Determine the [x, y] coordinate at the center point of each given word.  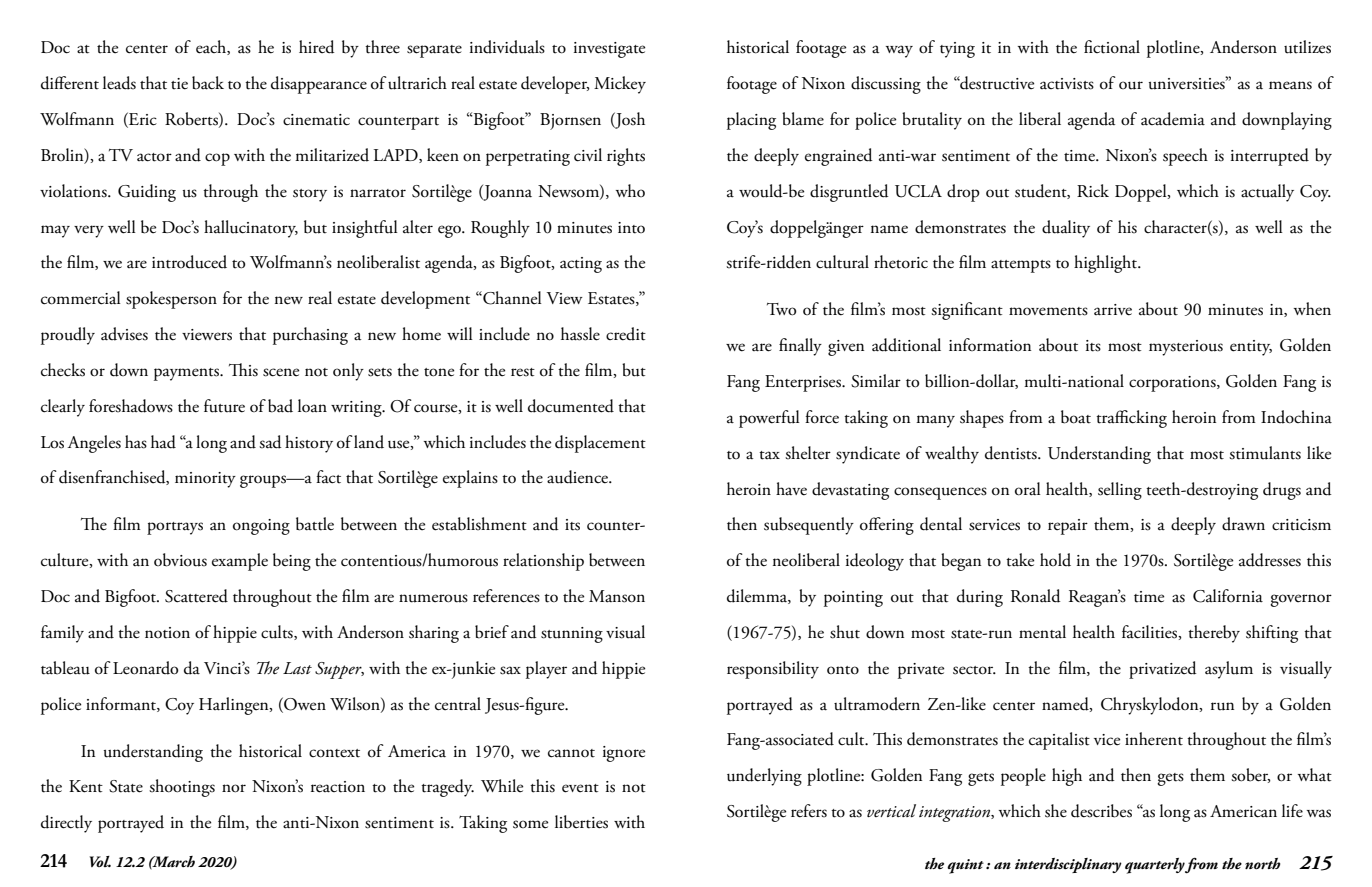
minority [205, 480]
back [208, 83]
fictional [1112, 47]
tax [769, 455]
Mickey [620, 85]
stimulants [1265, 453]
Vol [100, 861]
